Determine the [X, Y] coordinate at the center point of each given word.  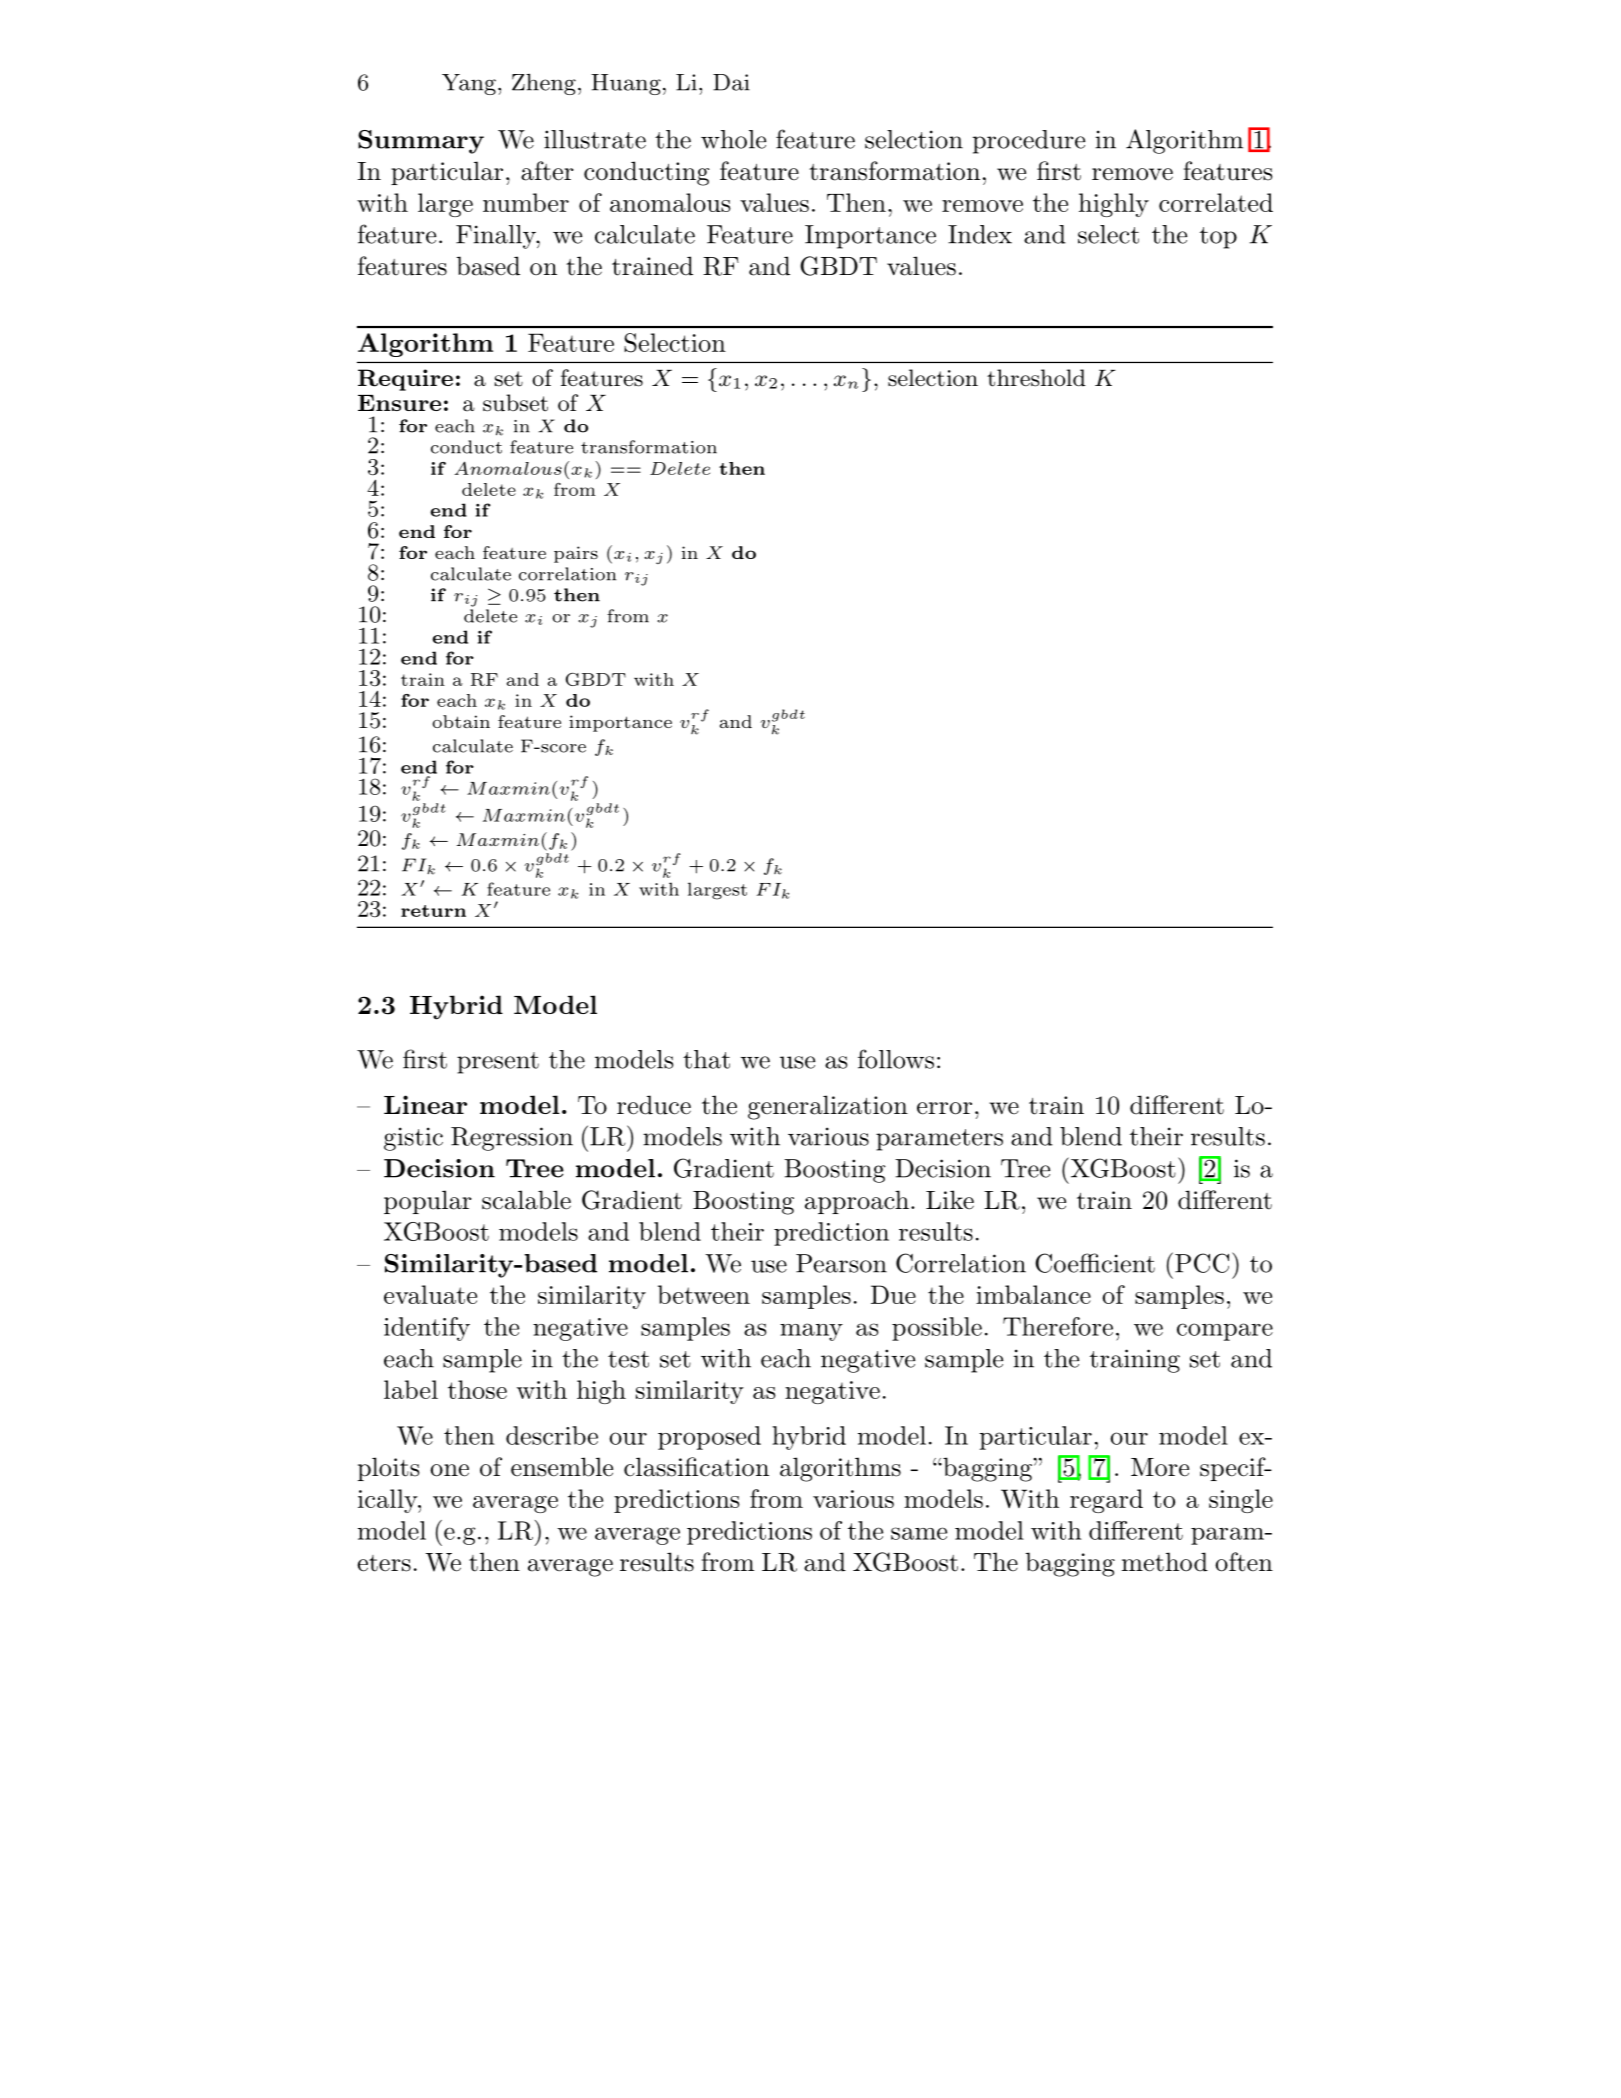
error [944, 1108]
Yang [469, 84]
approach [857, 1202]
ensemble [562, 1467]
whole [733, 139]
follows [896, 1059]
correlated [1216, 202]
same [919, 1533]
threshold [1036, 378]
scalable [526, 1200]
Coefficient [1095, 1263]
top [1218, 238]
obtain [461, 721]
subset [515, 403]
